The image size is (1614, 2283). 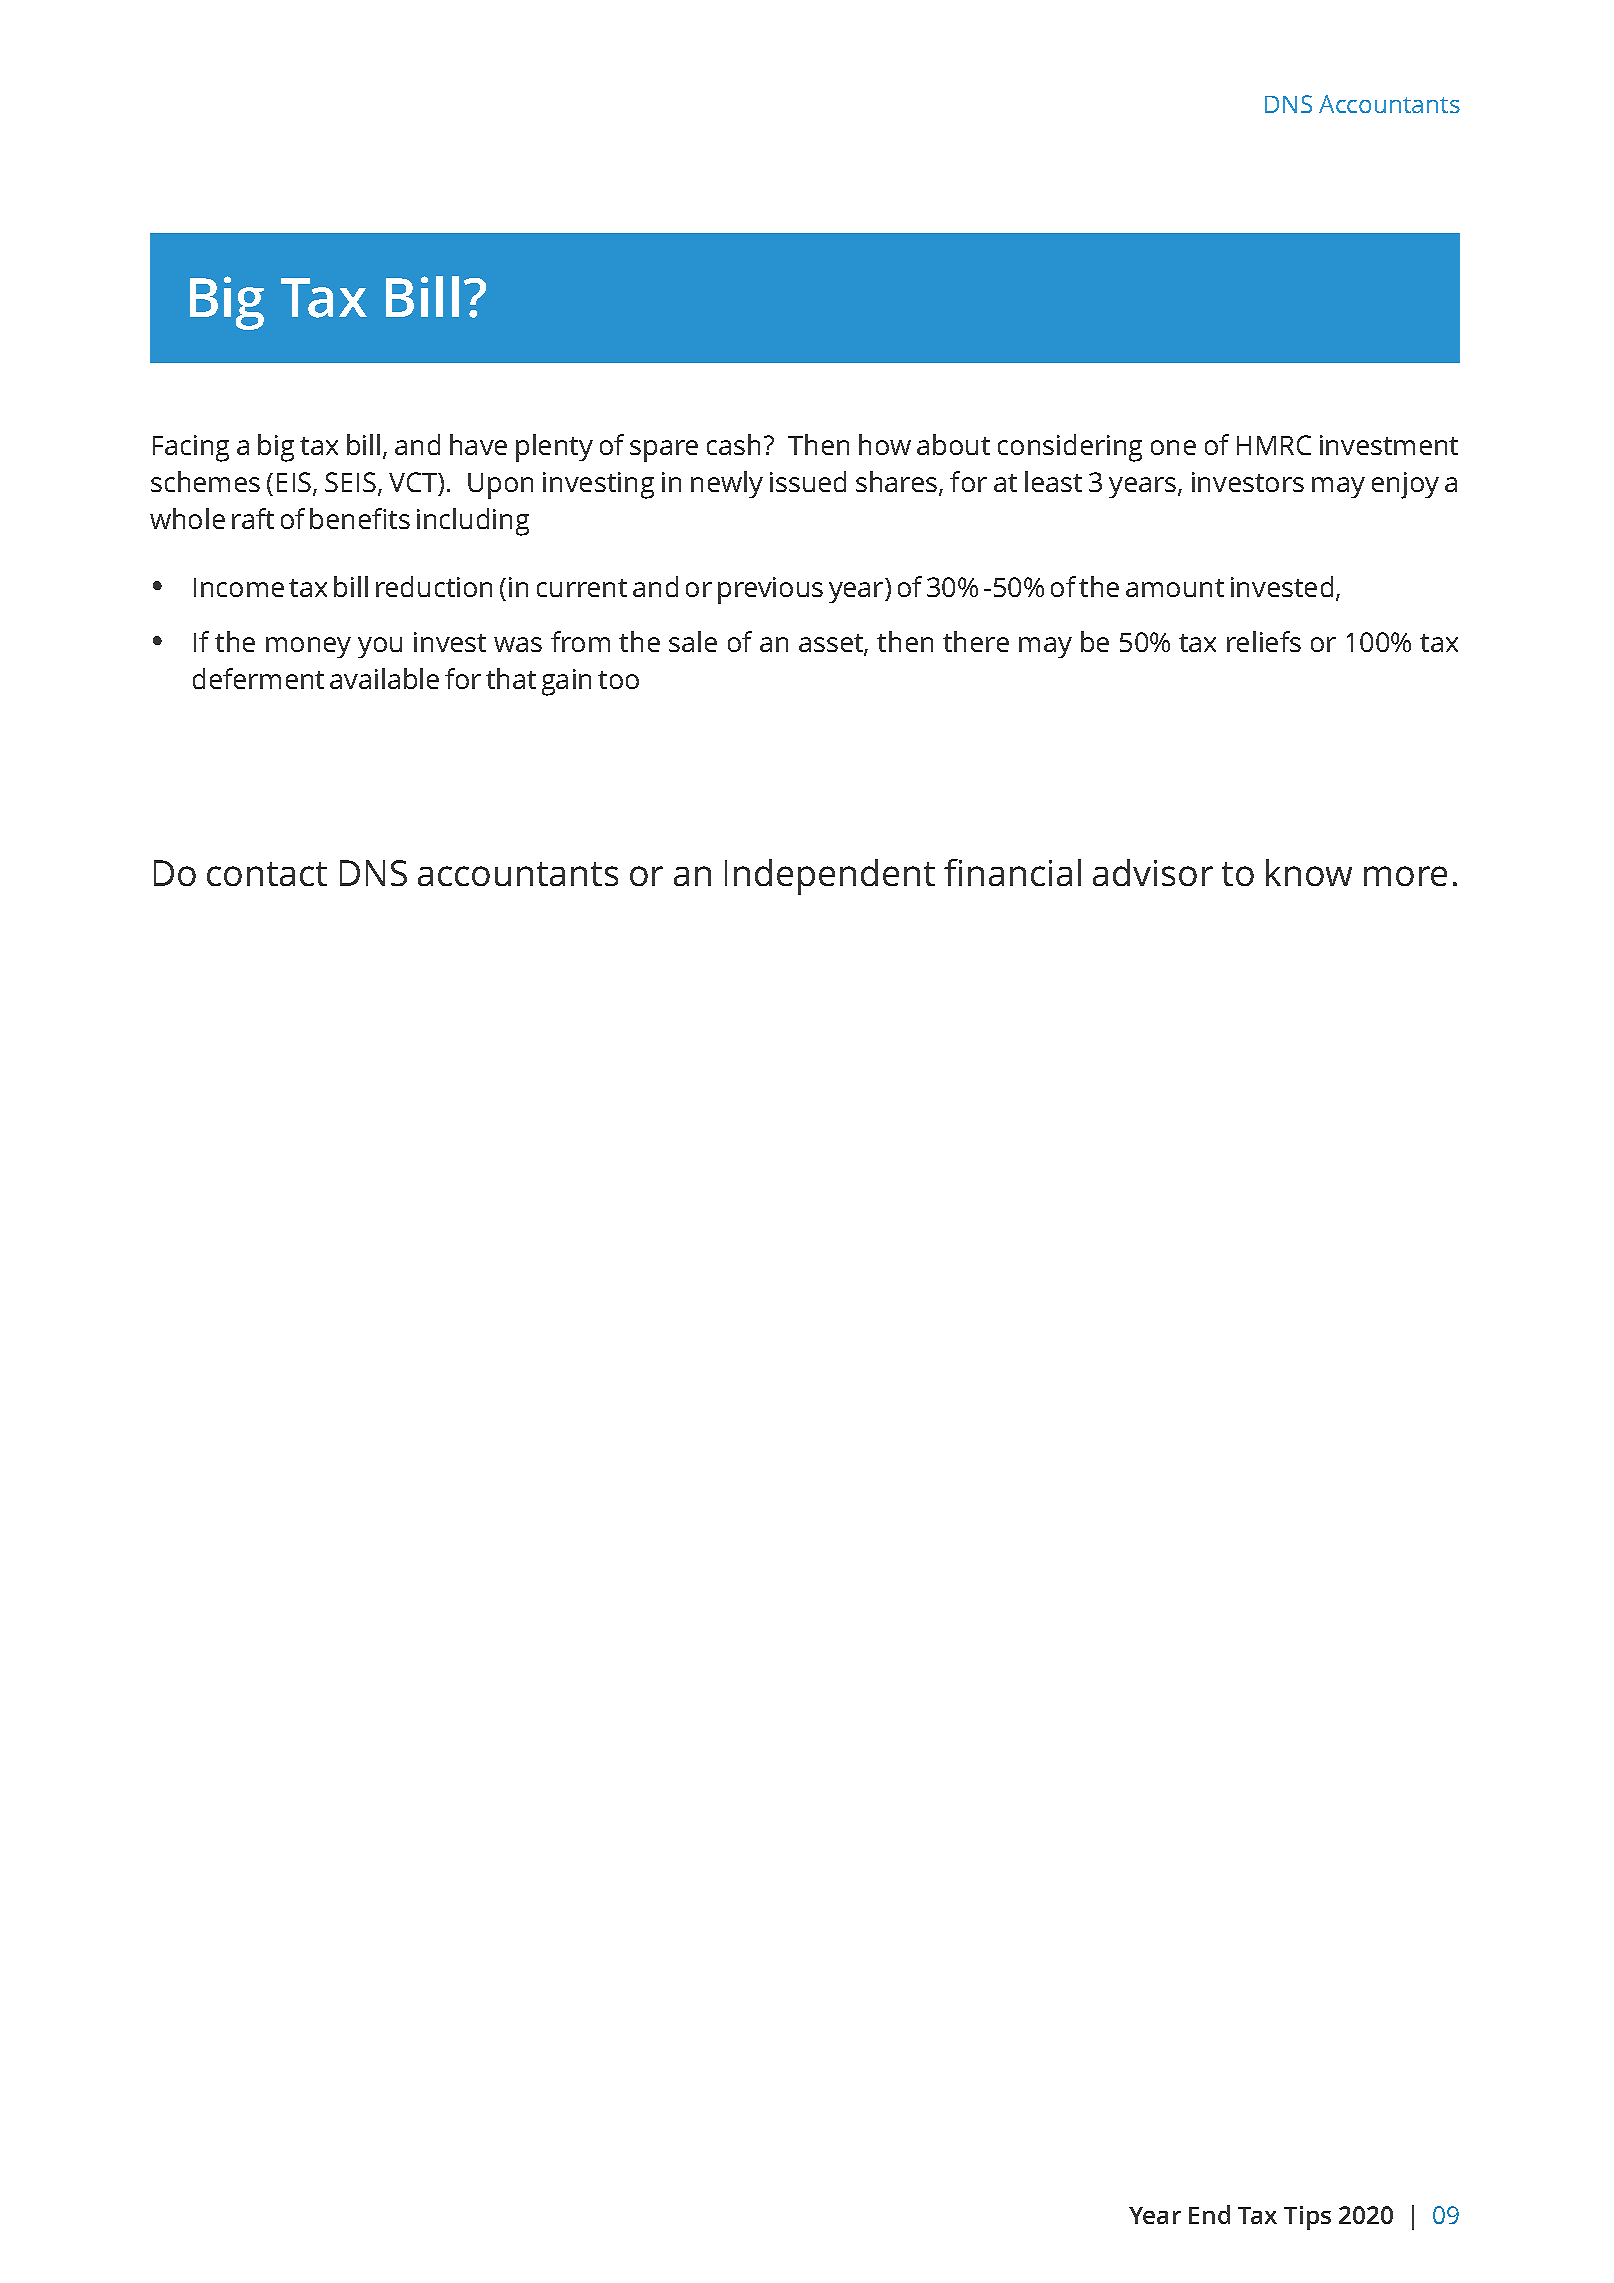 I want to click on too, so click(x=618, y=680).
